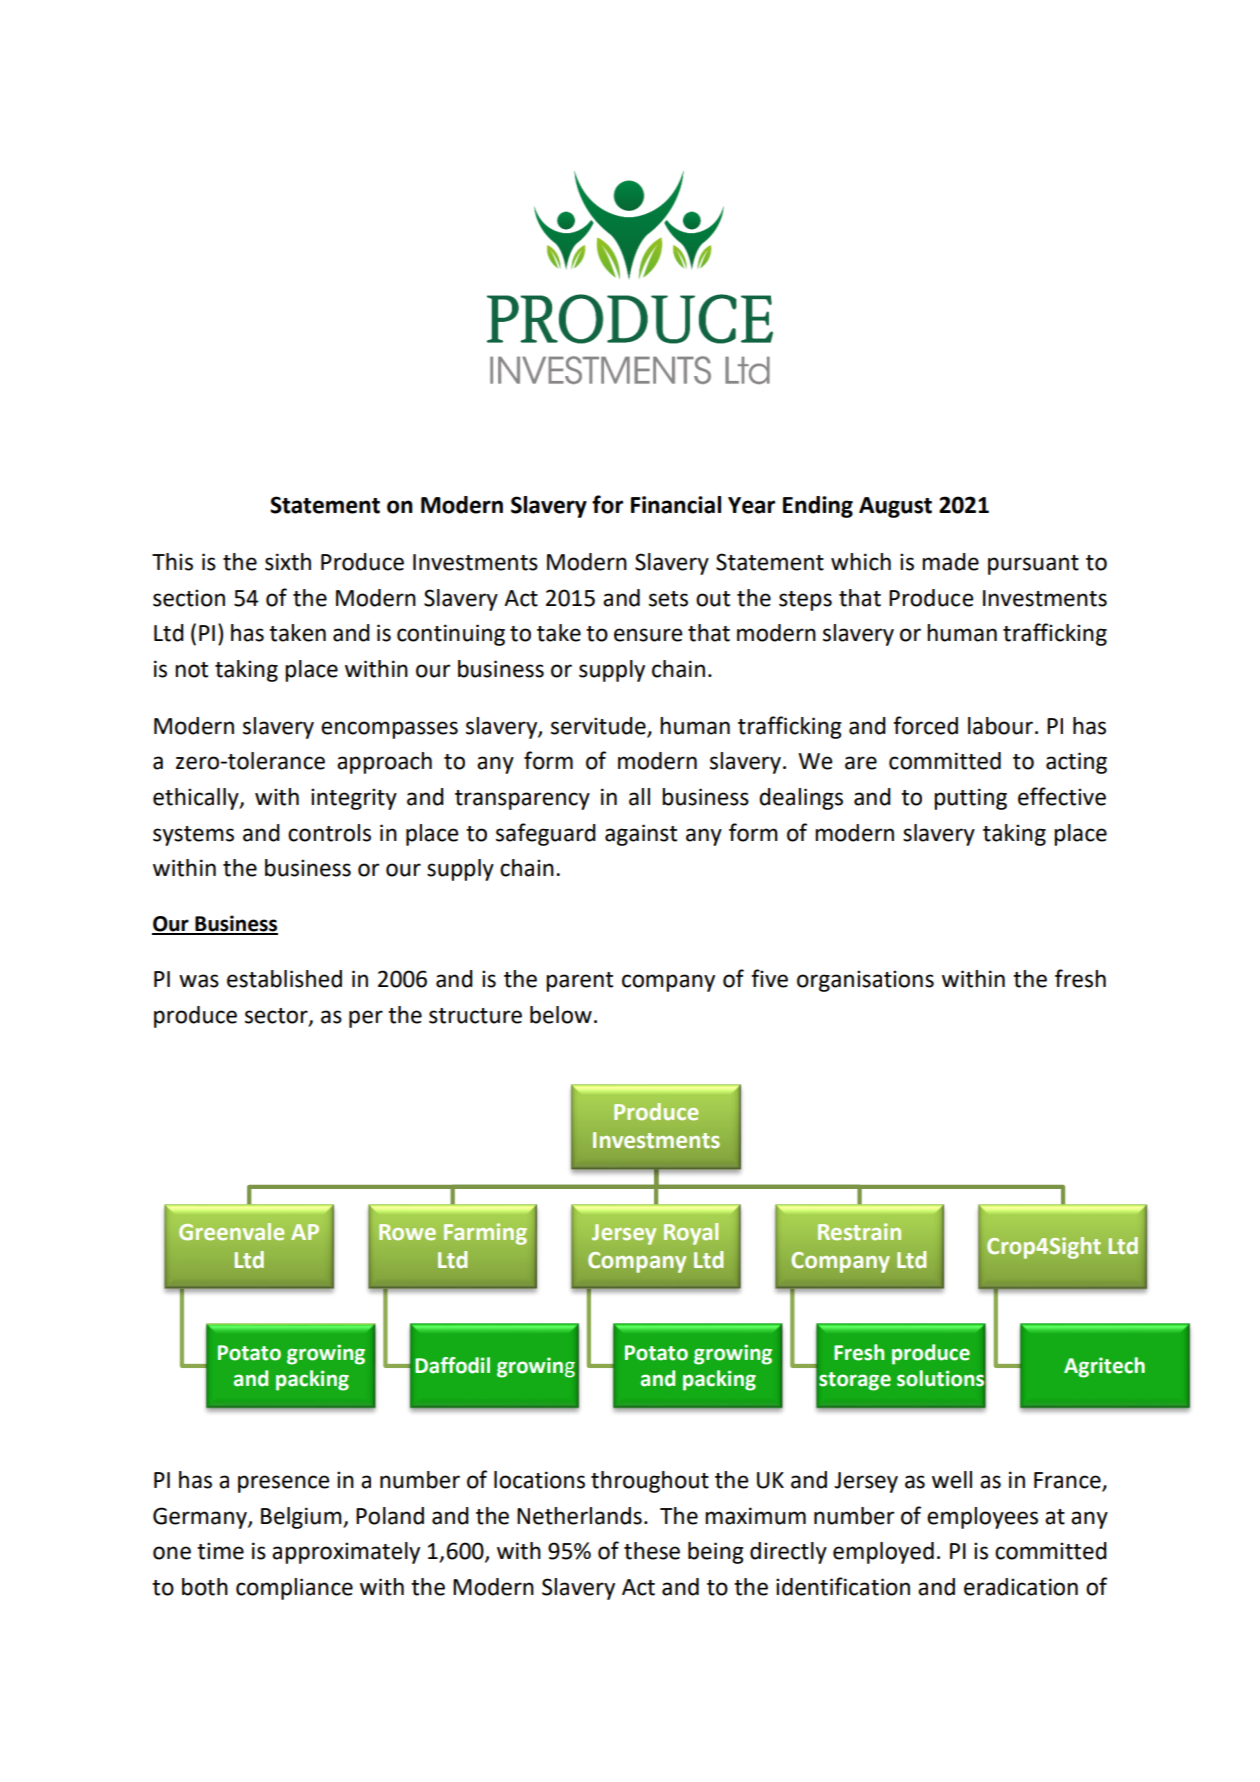 The height and width of the screenshot is (1782, 1260). Describe the element at coordinates (288, 562) in the screenshot. I see `sixth` at that location.
